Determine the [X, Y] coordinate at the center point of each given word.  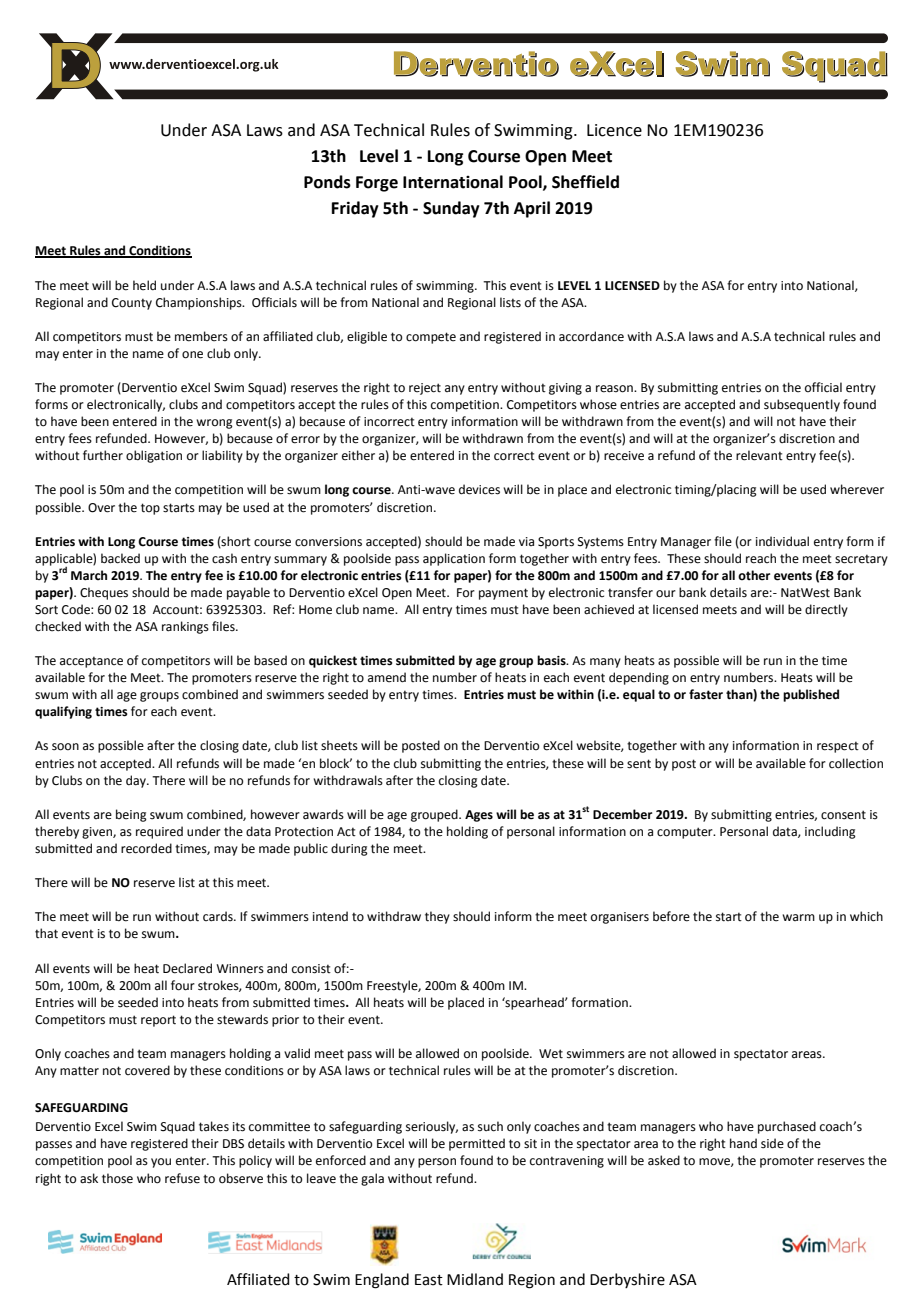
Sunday [451, 209]
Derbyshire [627, 1280]
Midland [475, 1279]
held [144, 285]
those [117, 1178]
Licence [614, 130]
